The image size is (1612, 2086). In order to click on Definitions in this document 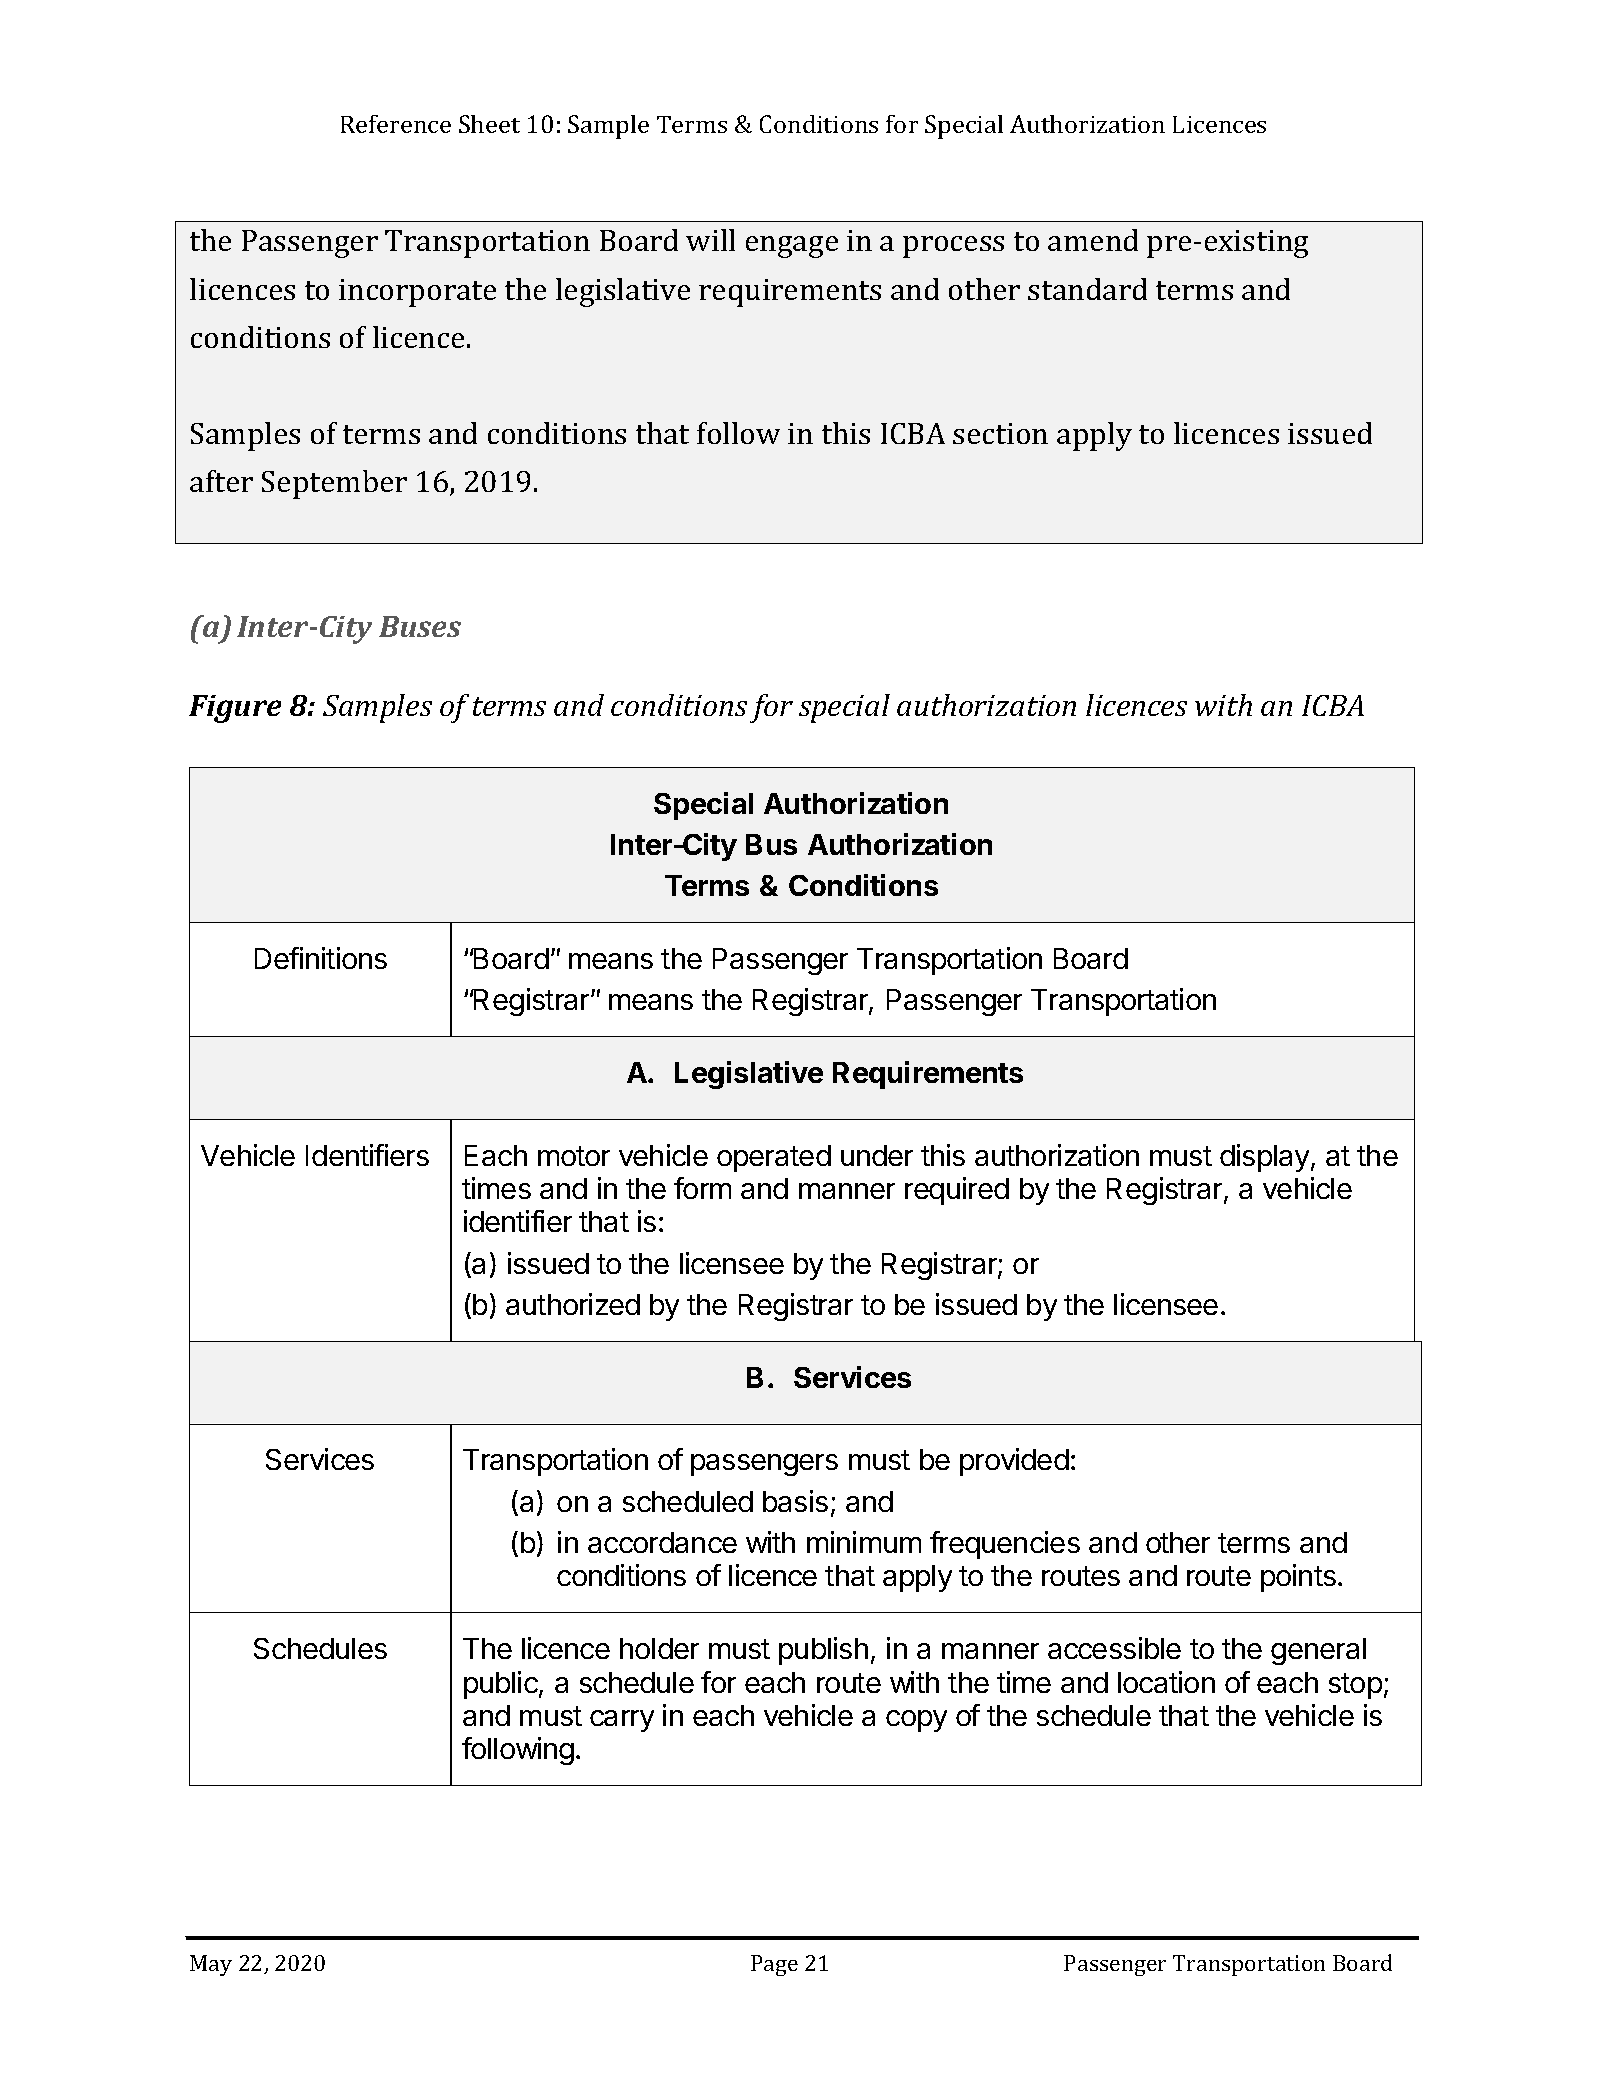, I will do `click(321, 958)`.
